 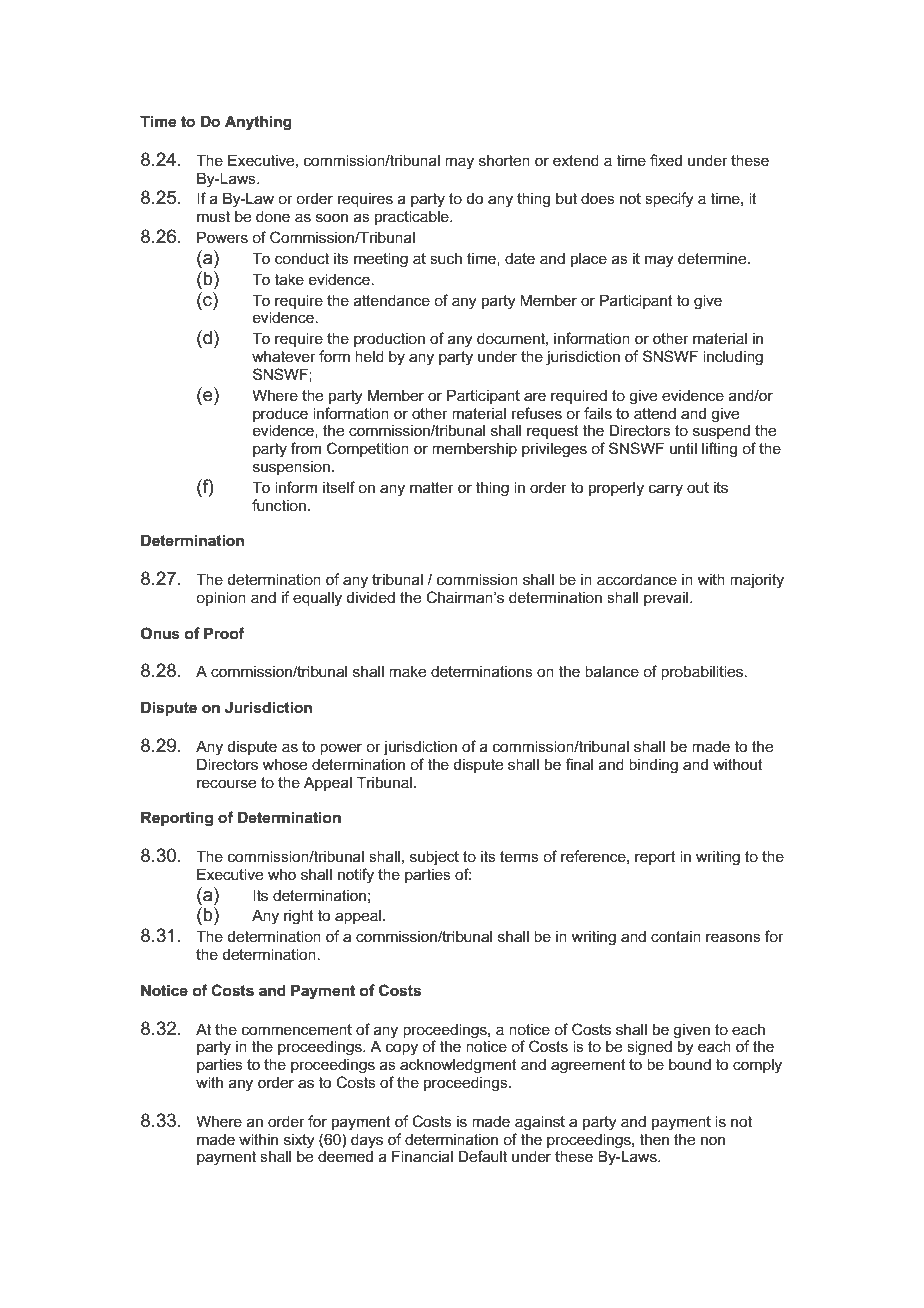 I want to click on are, so click(x=535, y=396).
